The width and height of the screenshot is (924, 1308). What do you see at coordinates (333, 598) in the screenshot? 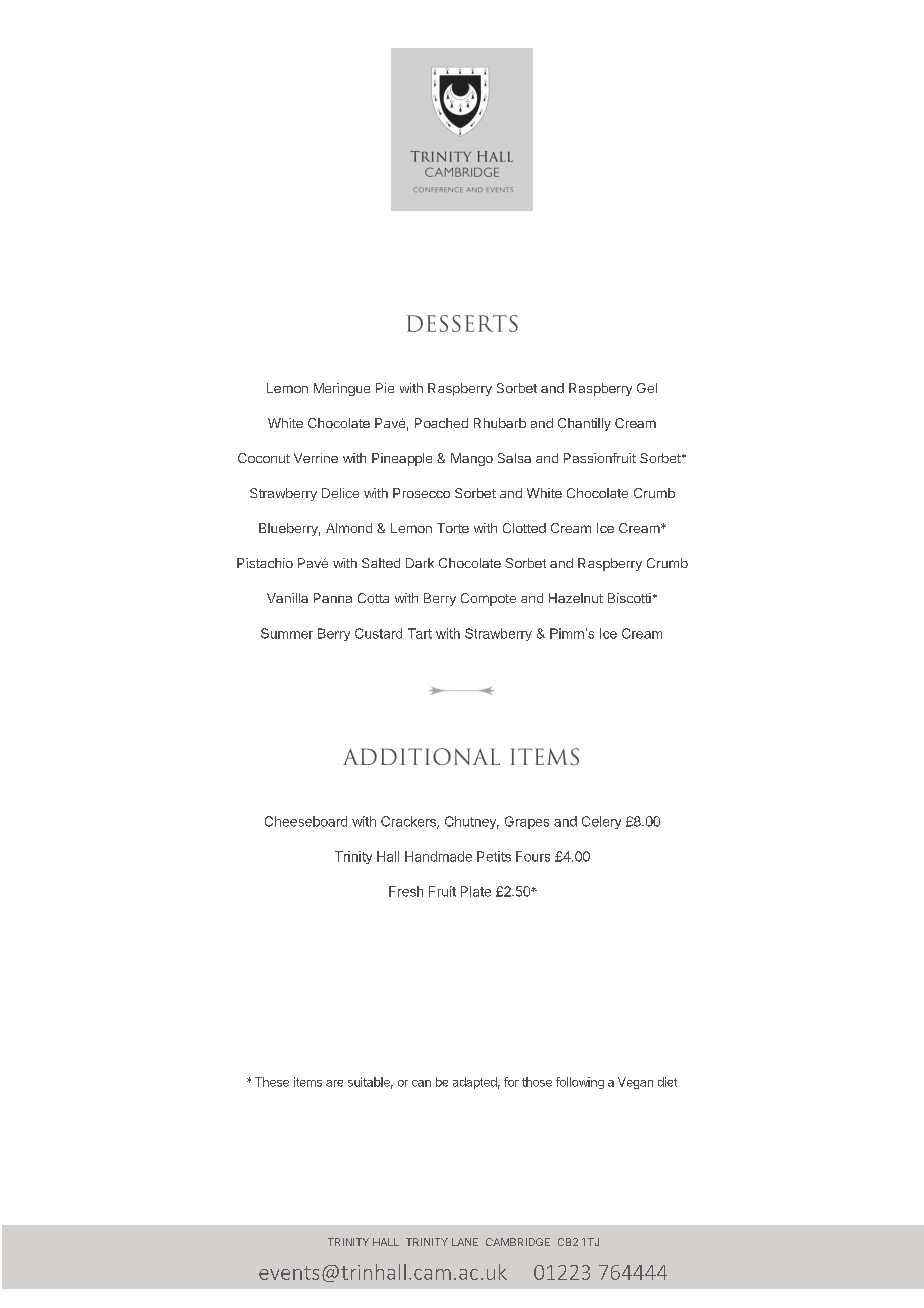
I see `Panna` at bounding box center [333, 598].
